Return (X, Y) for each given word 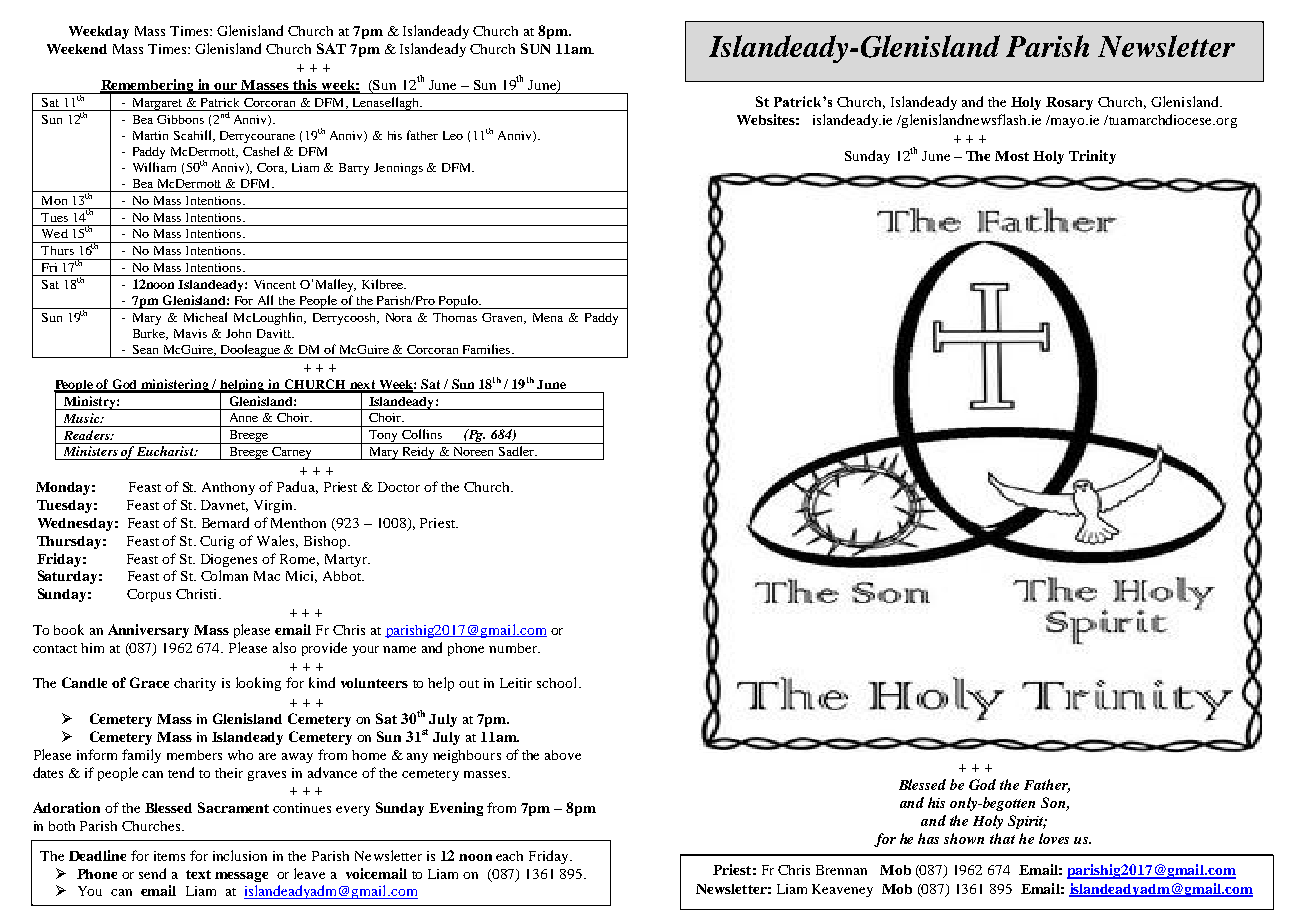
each (509, 856)
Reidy (420, 453)
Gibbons (180, 119)
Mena (548, 317)
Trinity (1092, 157)
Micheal (205, 317)
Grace (149, 682)
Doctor (399, 487)
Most (1012, 156)
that (1002, 838)
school (558, 682)
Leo (453, 135)
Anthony (228, 488)
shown (964, 838)
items (169, 856)
